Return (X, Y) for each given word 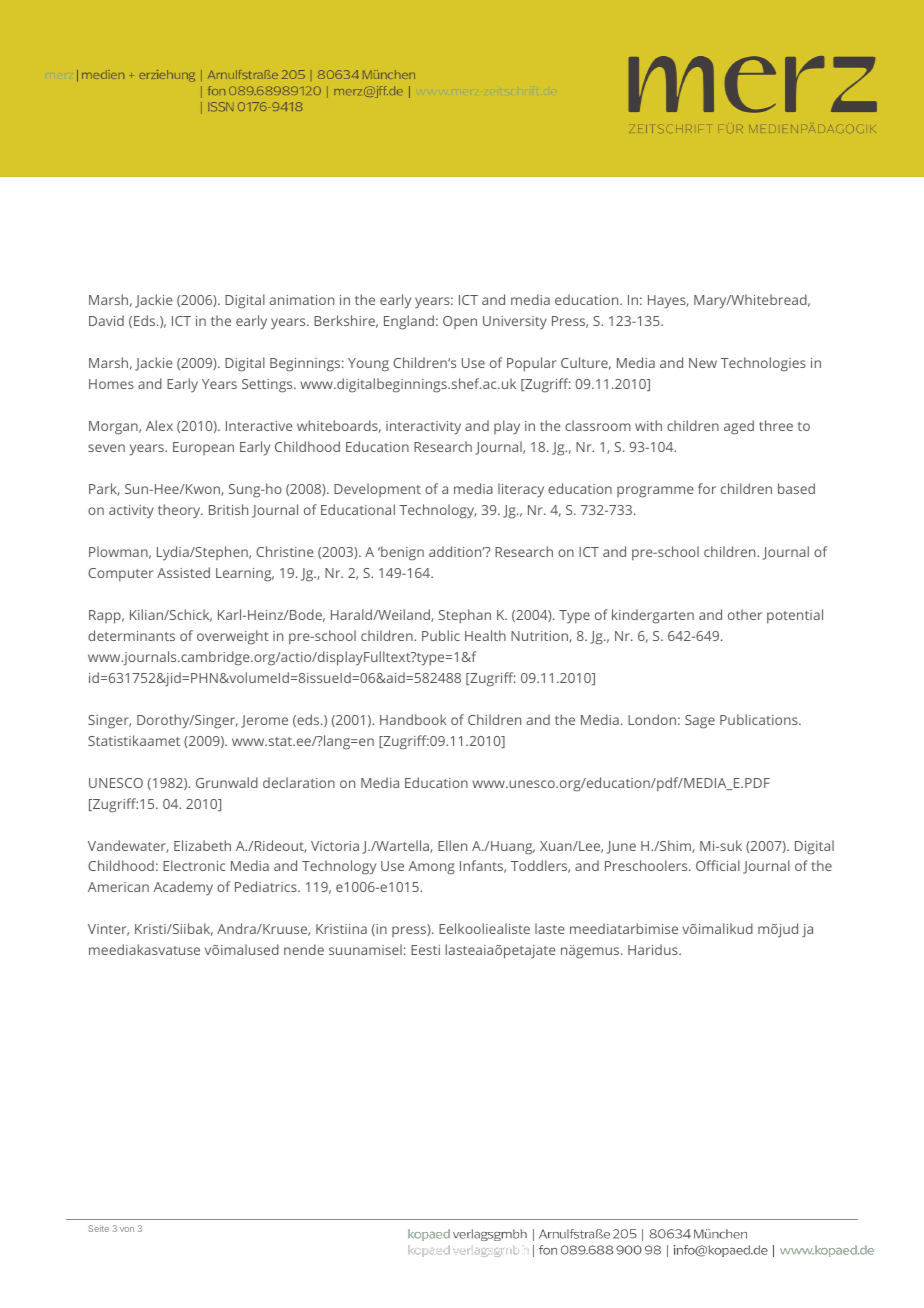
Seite (98, 1228)
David (106, 320)
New (703, 363)
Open (460, 322)
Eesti (425, 950)
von (127, 1229)
